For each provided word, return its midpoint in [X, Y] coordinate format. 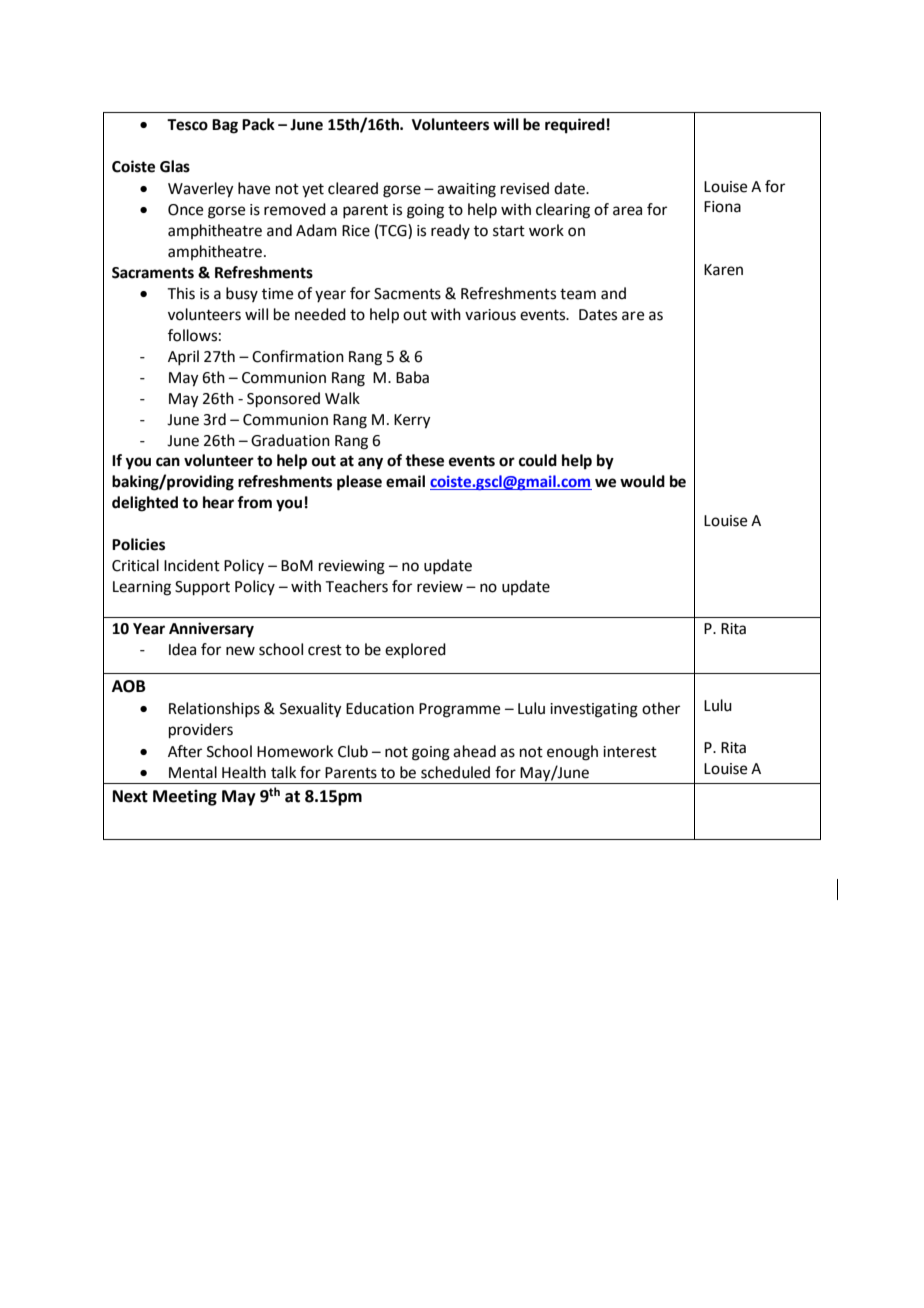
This [181, 293]
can [168, 462]
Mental [193, 772]
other [661, 708]
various [490, 315]
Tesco [187, 125]
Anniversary [211, 630]
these [424, 460]
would [642, 481]
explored [415, 651]
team [578, 294]
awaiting [466, 190]
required [575, 126]
